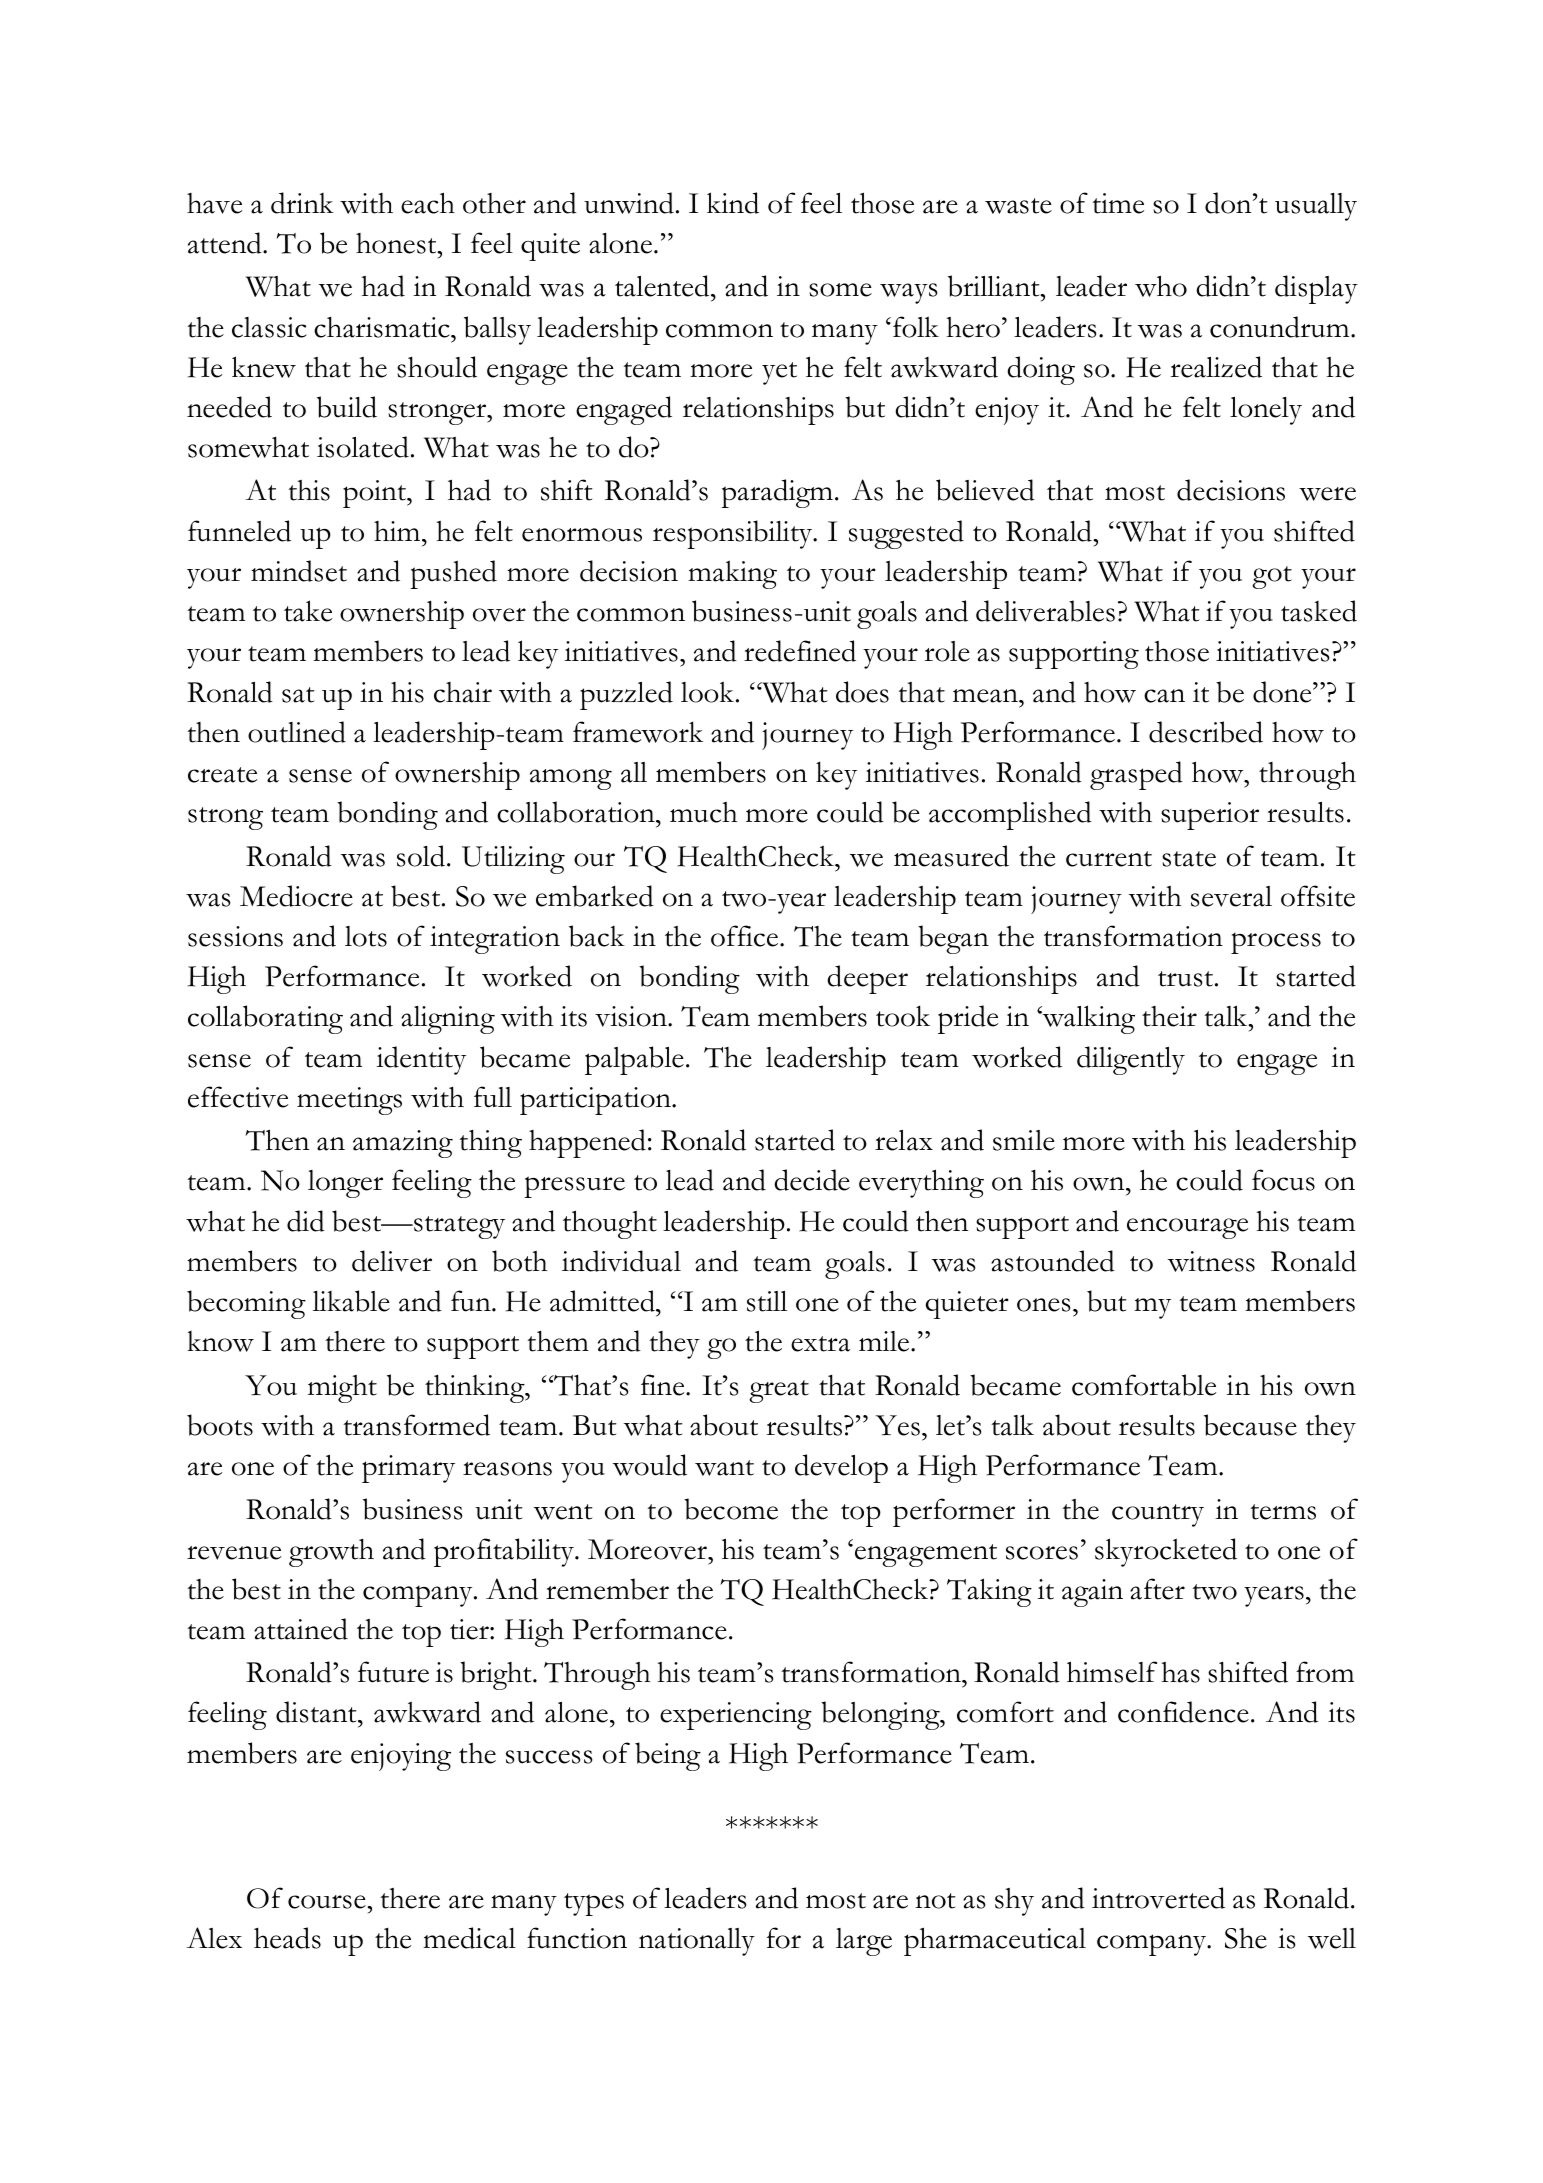 This image has width=1543, height=2183. What do you see at coordinates (1211, 1261) in the image?
I see `witness` at bounding box center [1211, 1261].
